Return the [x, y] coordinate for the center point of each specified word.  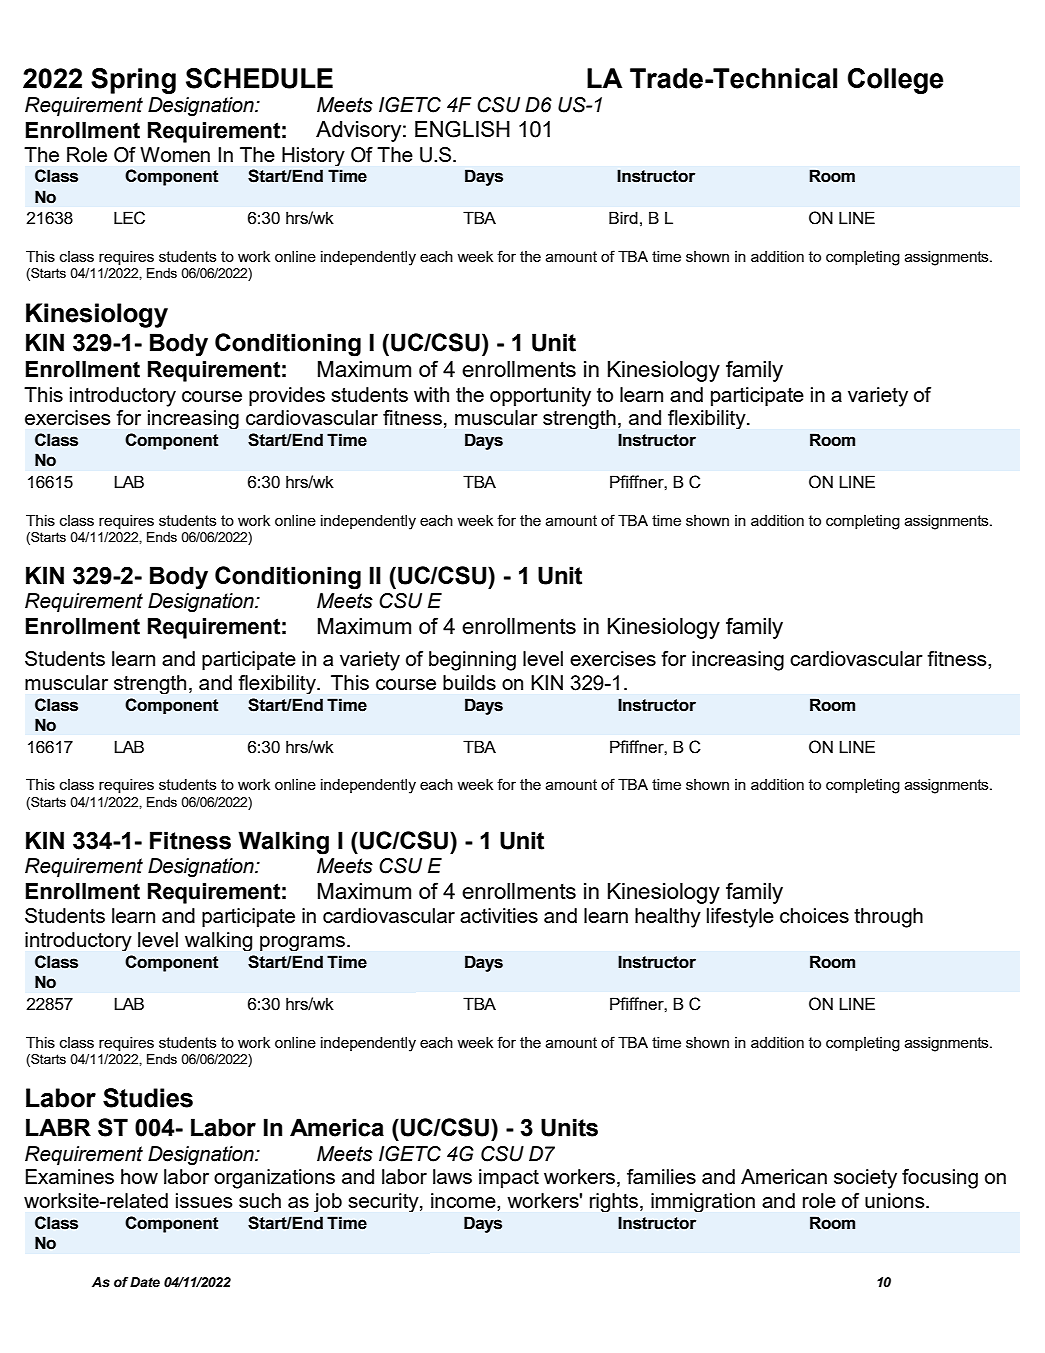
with [431, 394]
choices [814, 915]
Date [145, 1282]
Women [175, 154]
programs [304, 943]
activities [499, 915]
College [895, 81]
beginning [472, 661]
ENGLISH [462, 129]
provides [287, 397]
